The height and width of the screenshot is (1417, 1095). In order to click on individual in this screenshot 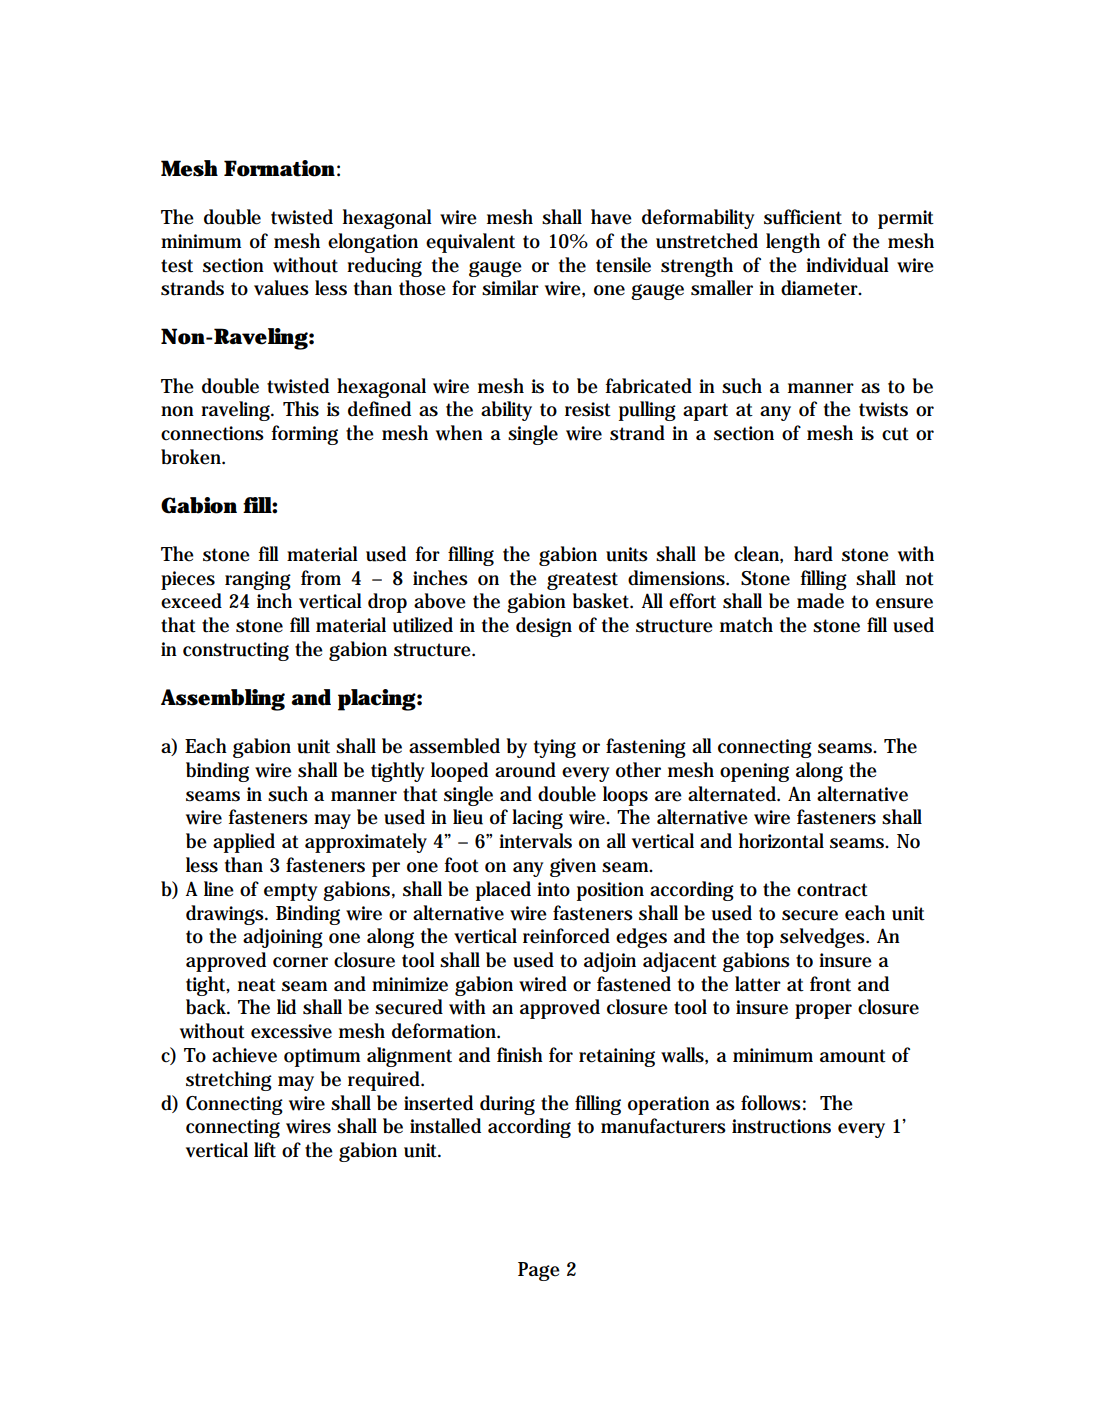, I will do `click(847, 265)`.
